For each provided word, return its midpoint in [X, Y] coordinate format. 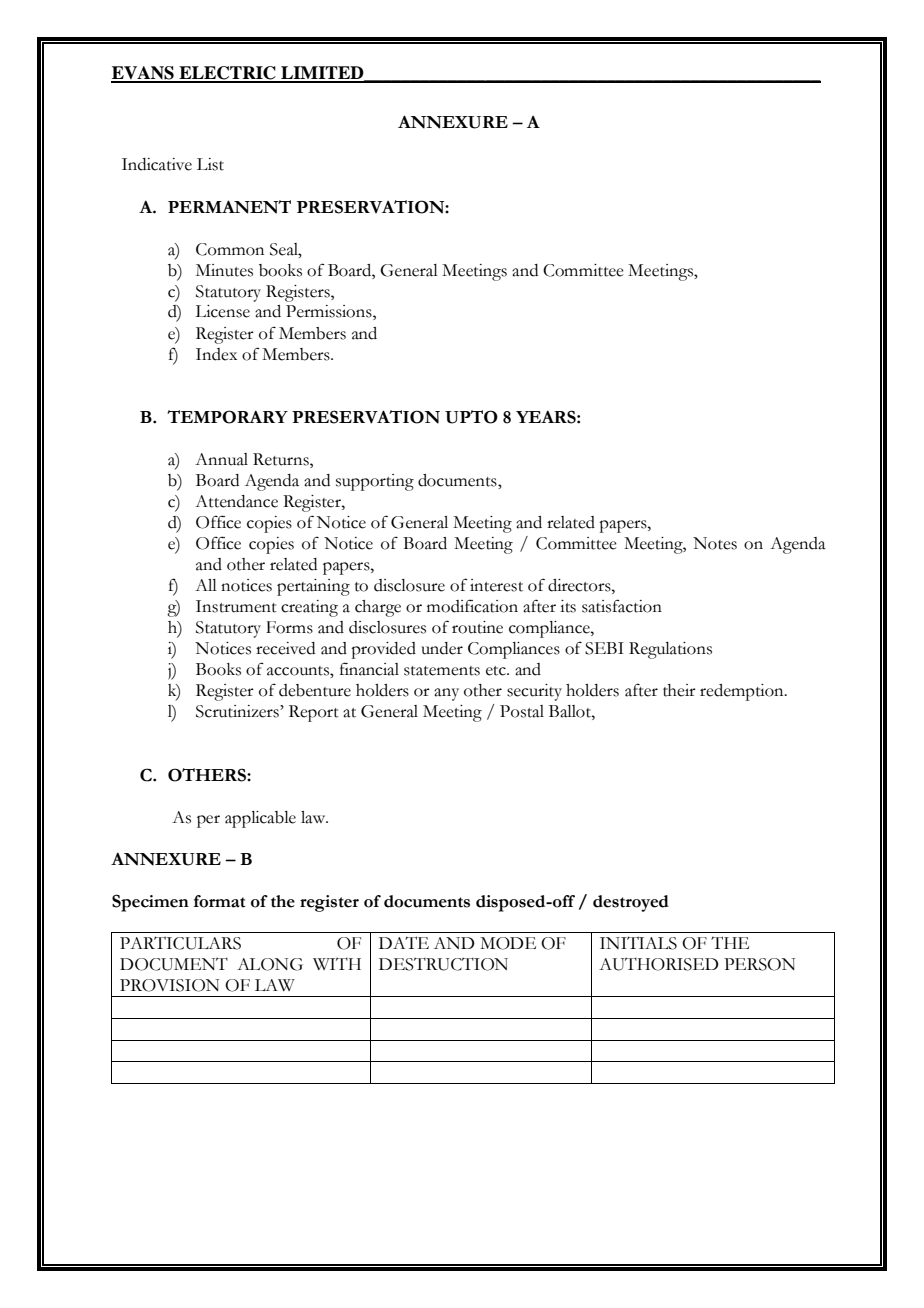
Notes [715, 543]
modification [472, 606]
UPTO [471, 417]
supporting [375, 482]
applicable [260, 819]
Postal [522, 711]
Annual [221, 459]
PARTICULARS [180, 943]
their [679, 690]
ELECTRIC [227, 74]
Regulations [670, 650]
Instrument [236, 606]
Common [230, 249]
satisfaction [622, 606]
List [210, 164]
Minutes [224, 270]
